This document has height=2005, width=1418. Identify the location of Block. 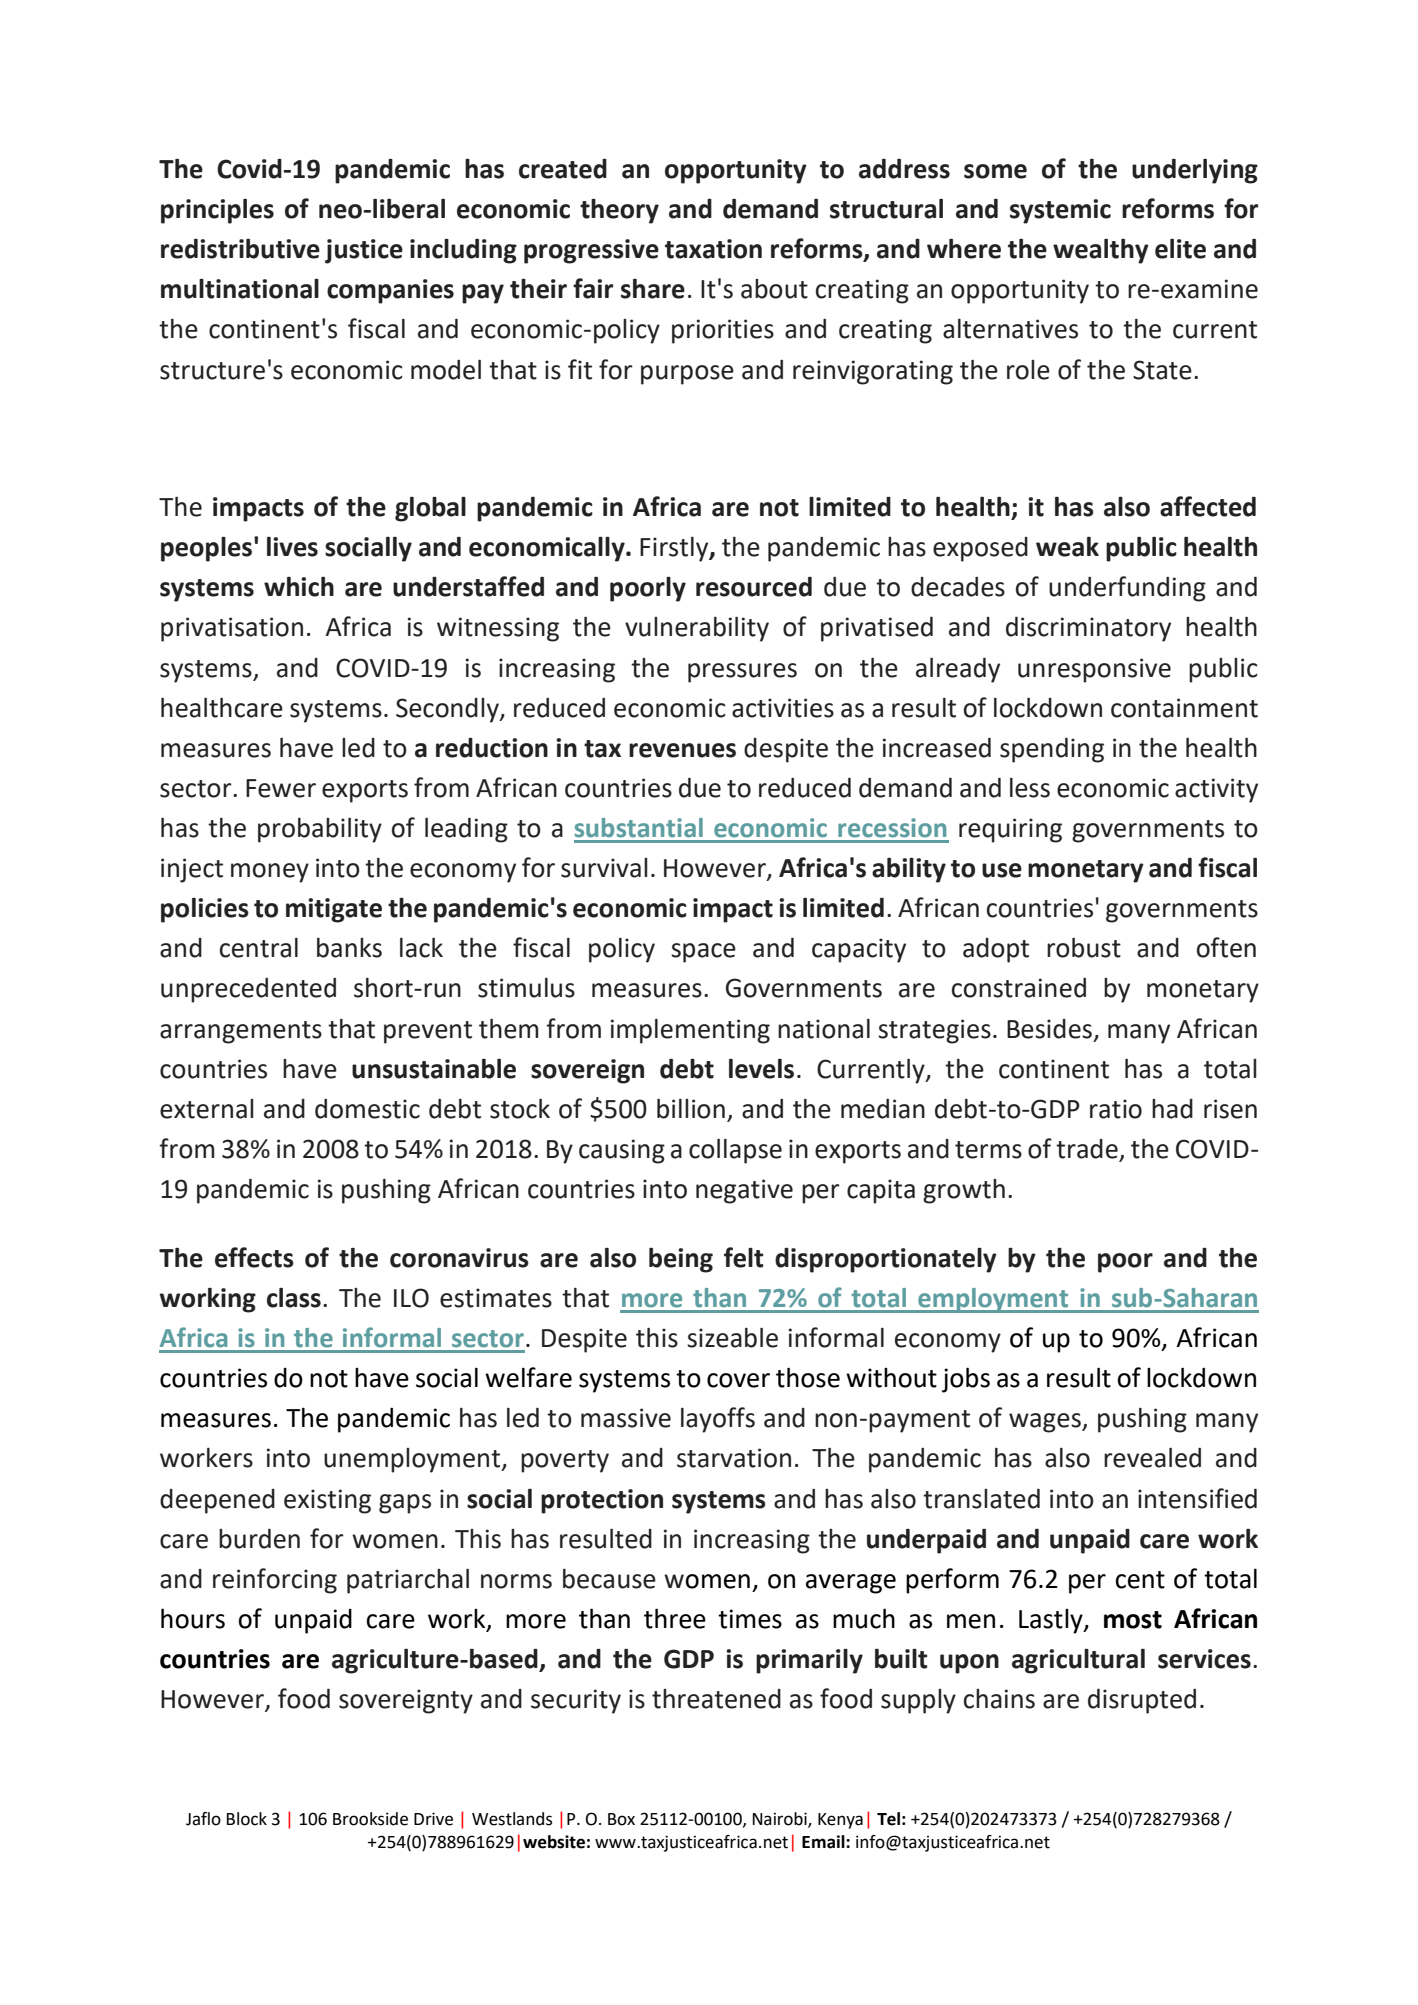
(247, 1819).
